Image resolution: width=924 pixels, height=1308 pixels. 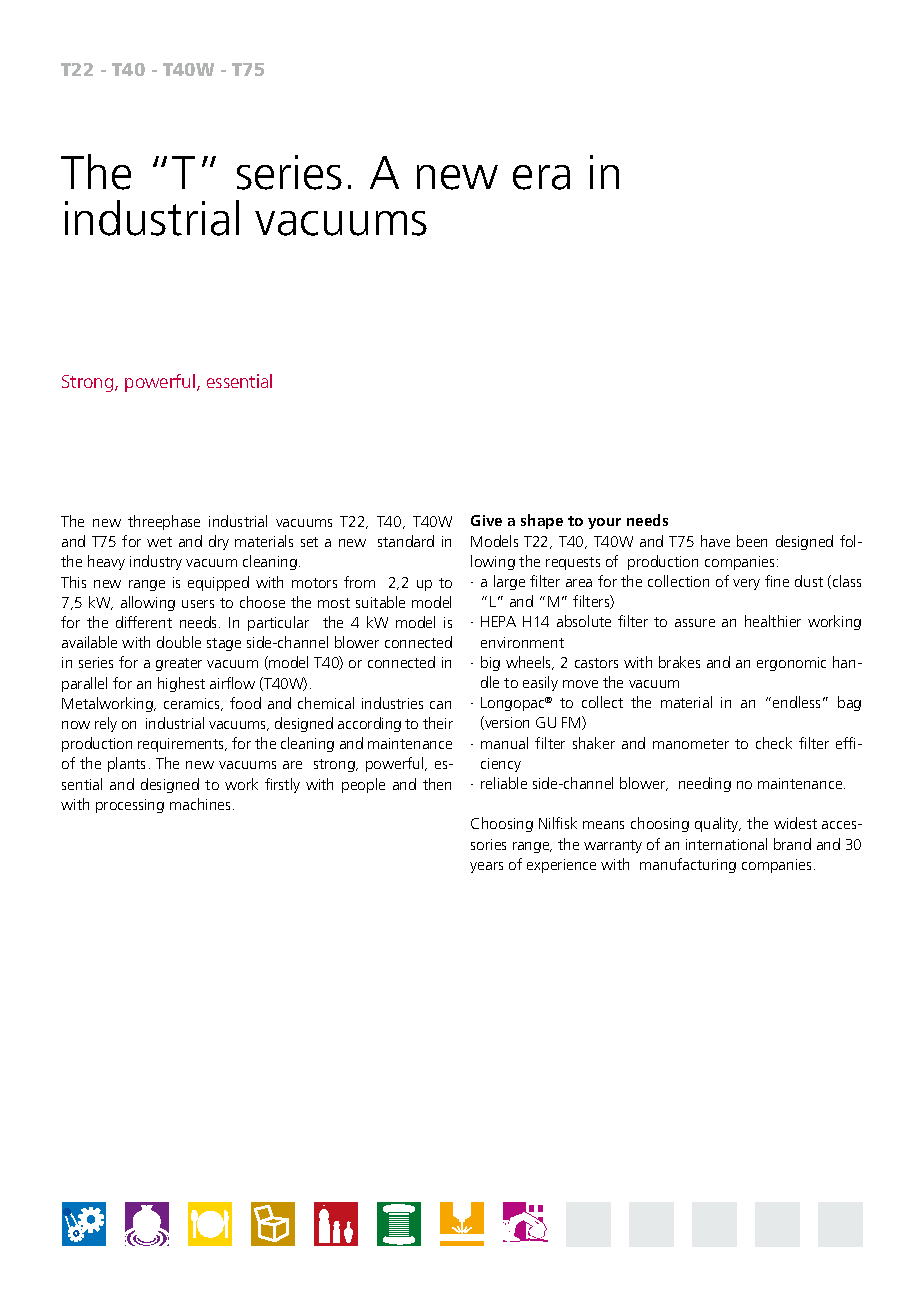 What do you see at coordinates (130, 806) in the screenshot?
I see `processing` at bounding box center [130, 806].
